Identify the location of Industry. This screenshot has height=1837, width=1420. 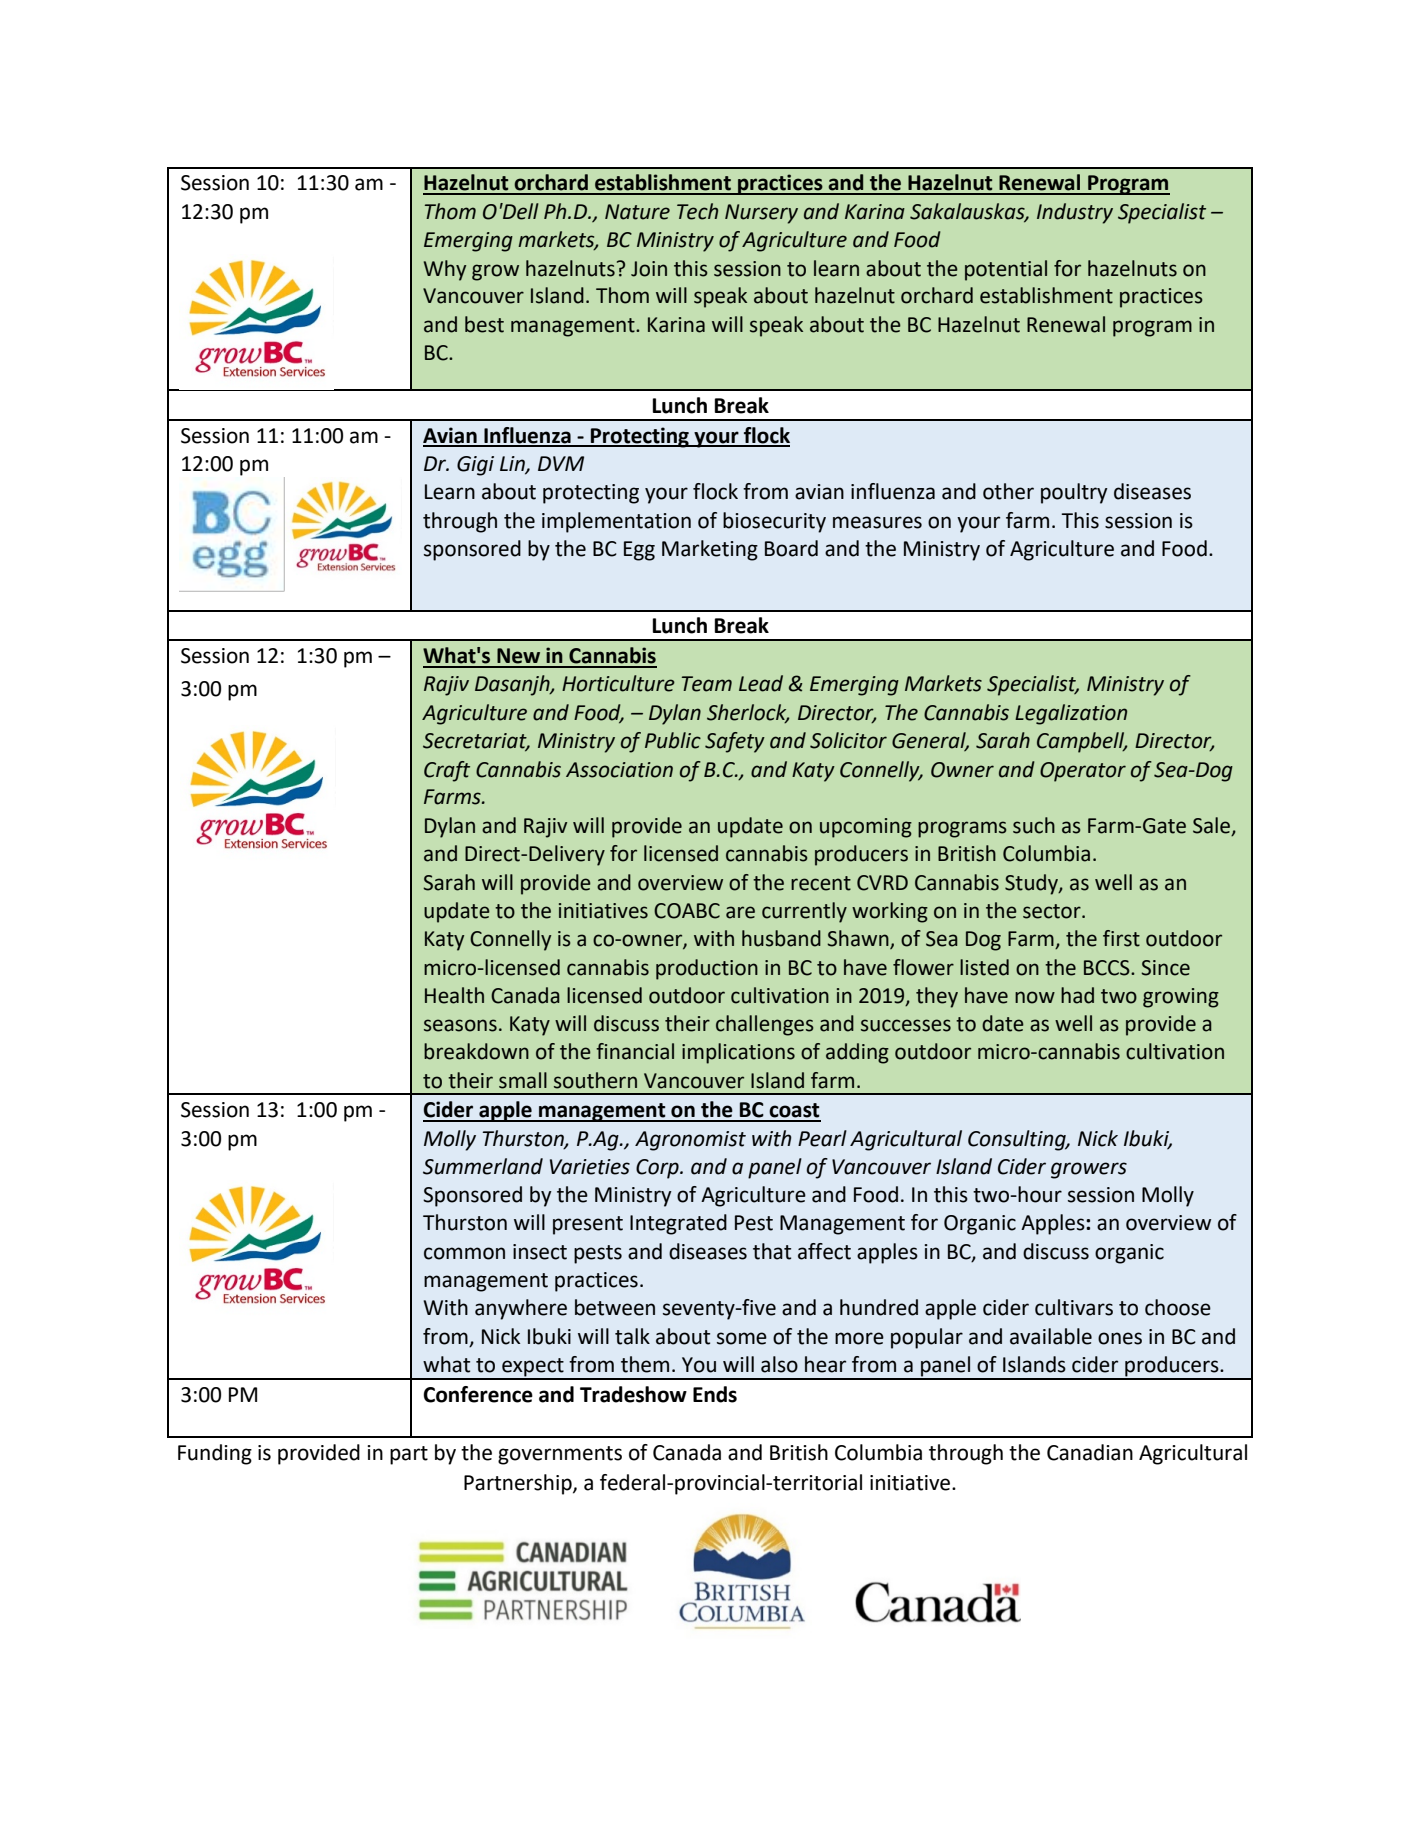
(1075, 213).
